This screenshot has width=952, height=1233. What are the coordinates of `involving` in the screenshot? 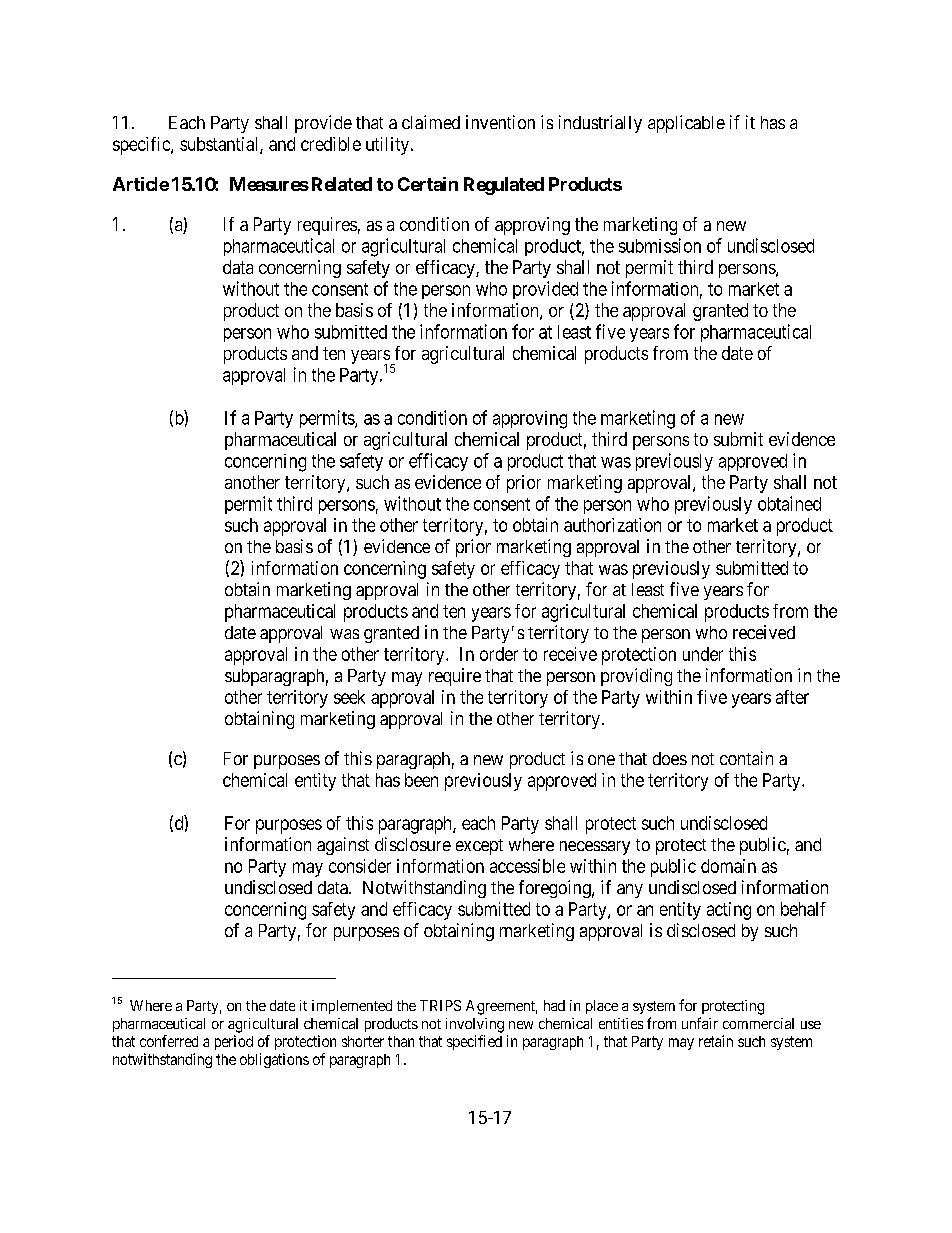 It's located at (475, 1025).
